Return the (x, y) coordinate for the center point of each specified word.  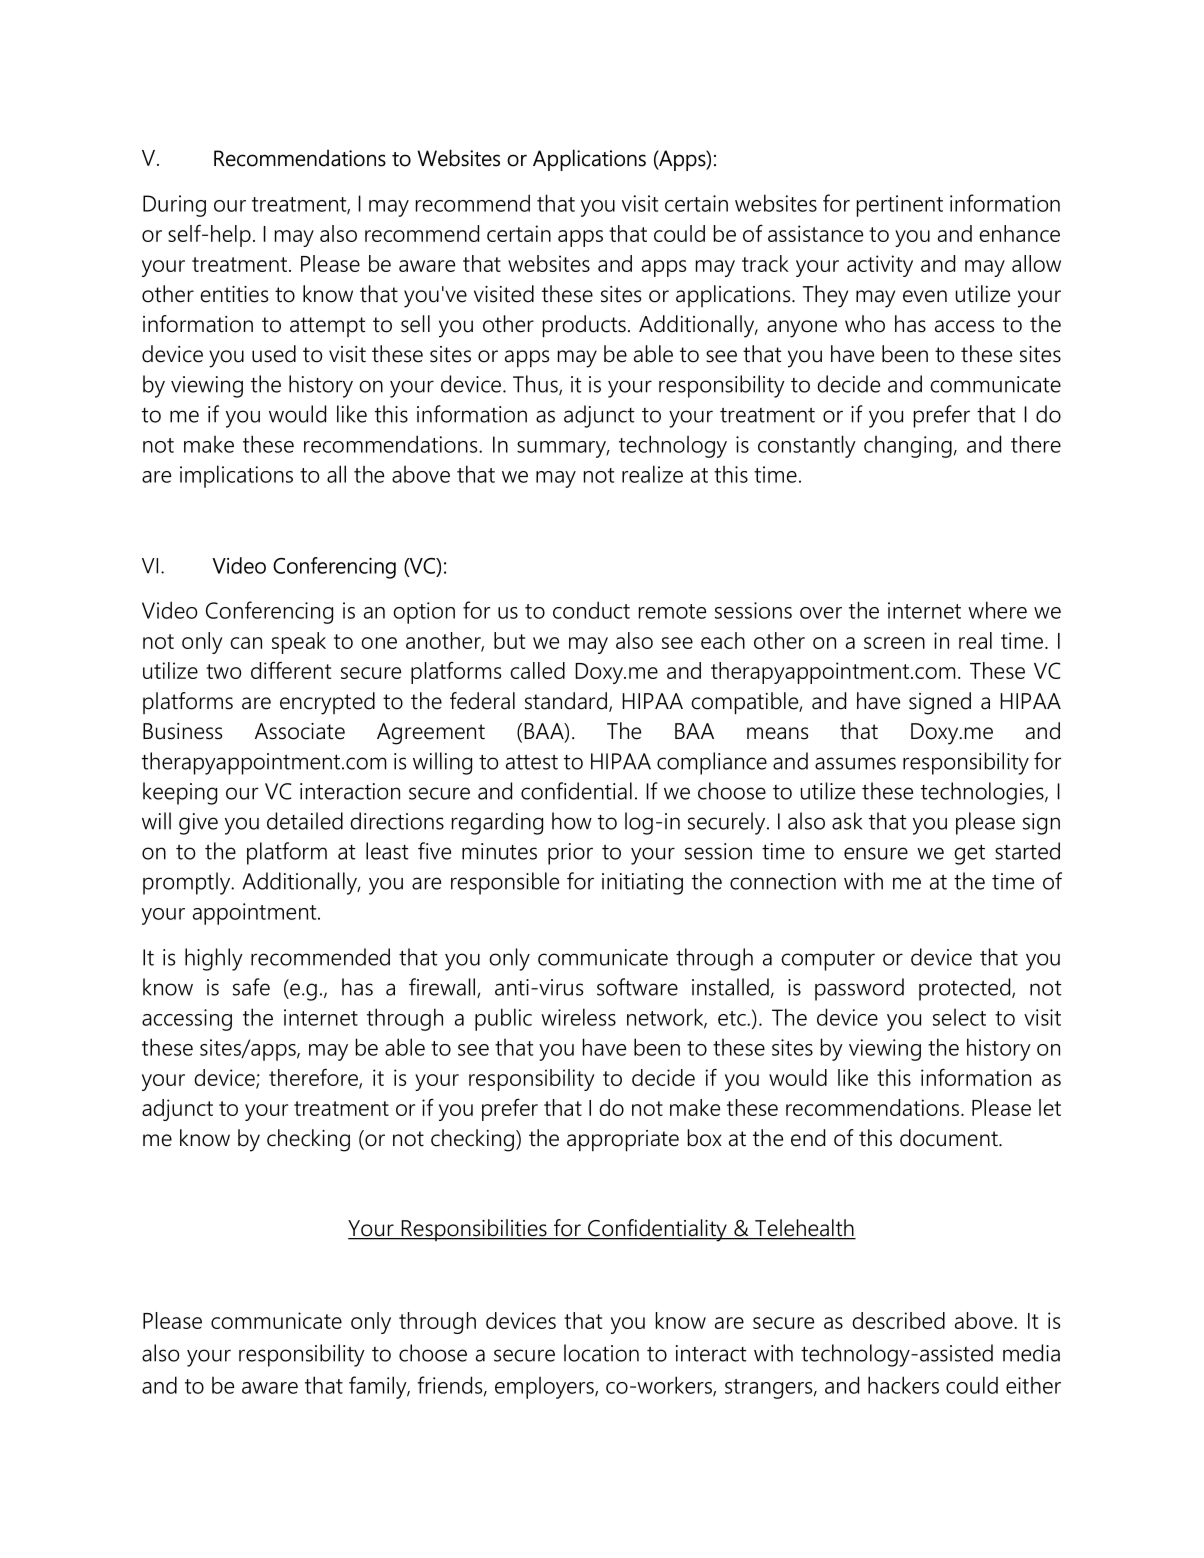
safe (251, 987)
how (572, 821)
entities (234, 294)
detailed (305, 821)
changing (908, 447)
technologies (983, 793)
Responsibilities (474, 1230)
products (584, 326)
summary (563, 449)
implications (236, 476)
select (959, 1017)
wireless (578, 1017)
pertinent (900, 206)
